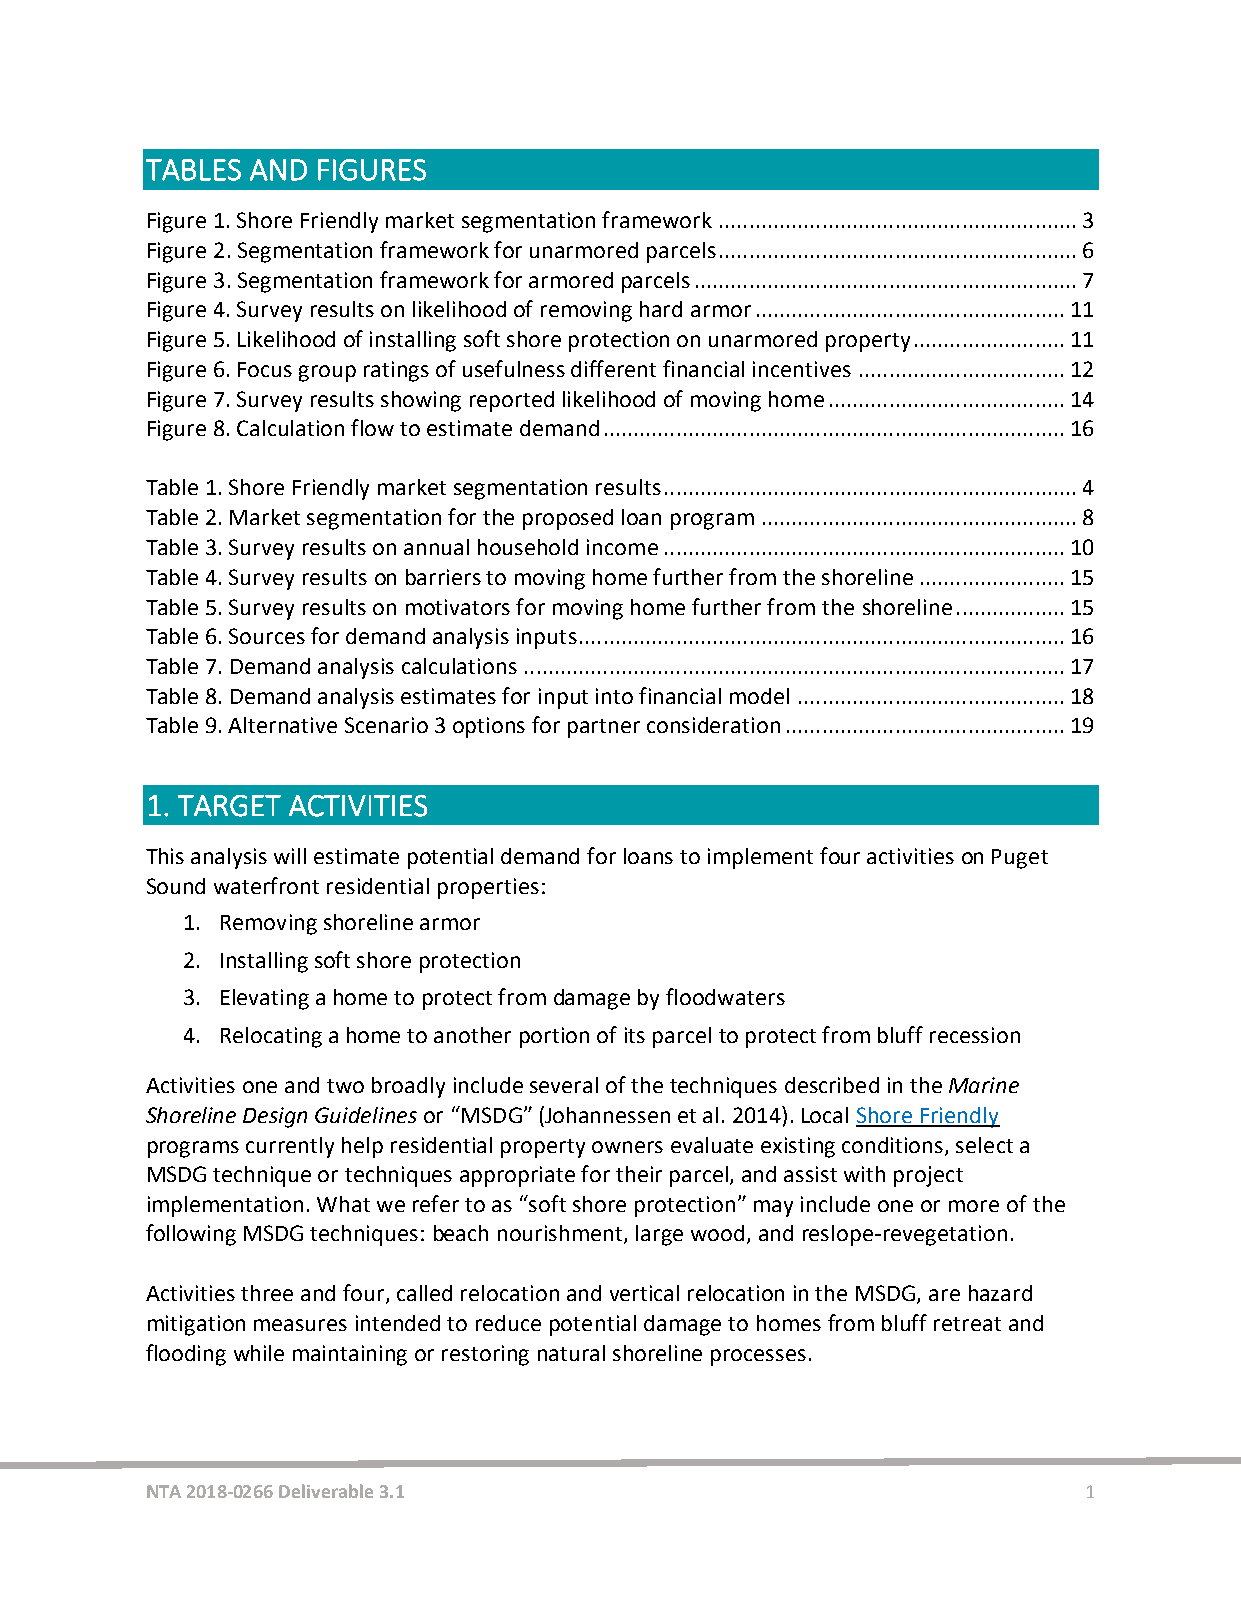 The height and width of the screenshot is (1606, 1241). I want to click on Focus, so click(265, 369).
